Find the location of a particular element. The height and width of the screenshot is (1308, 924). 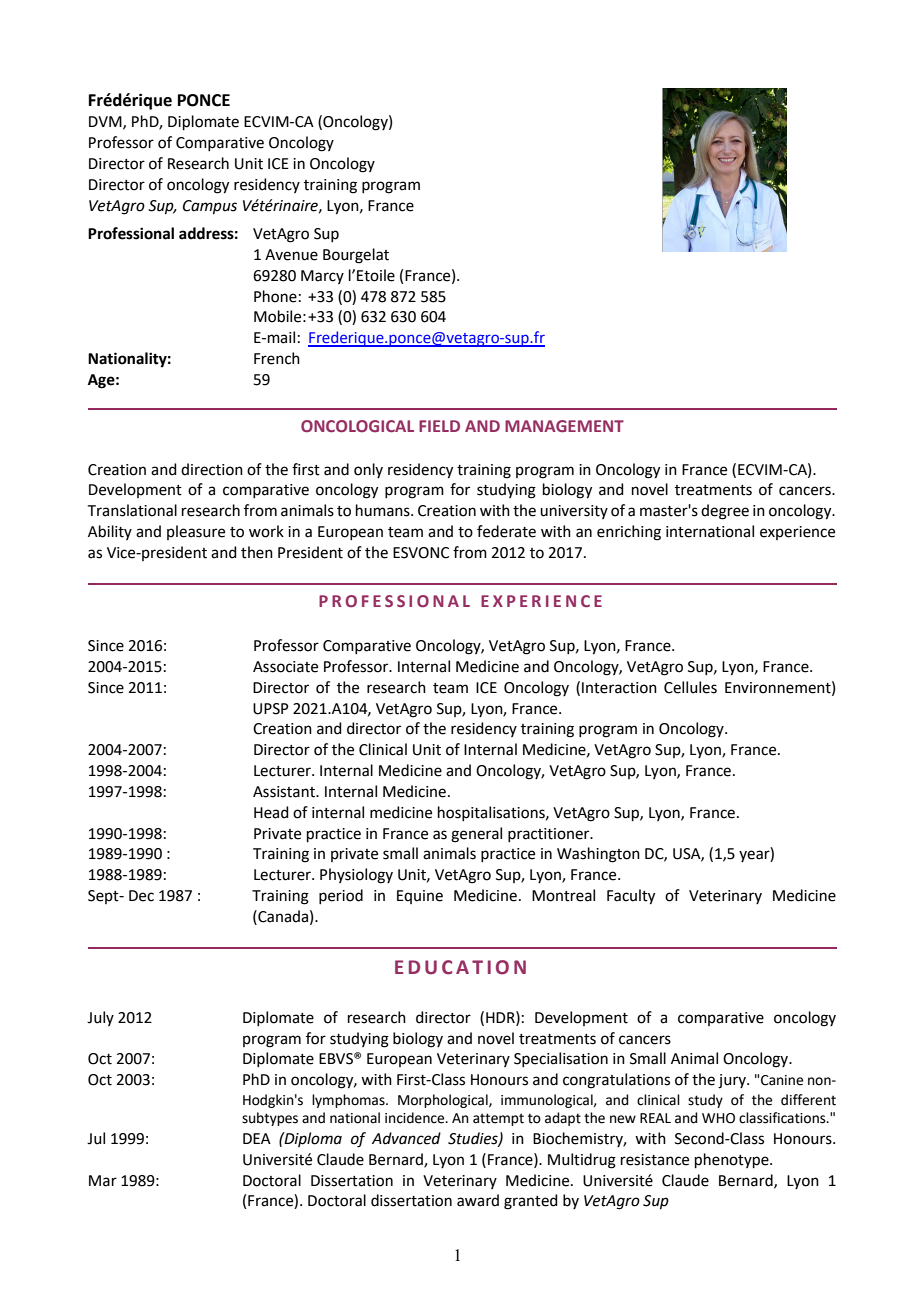

federate is located at coordinates (506, 531).
